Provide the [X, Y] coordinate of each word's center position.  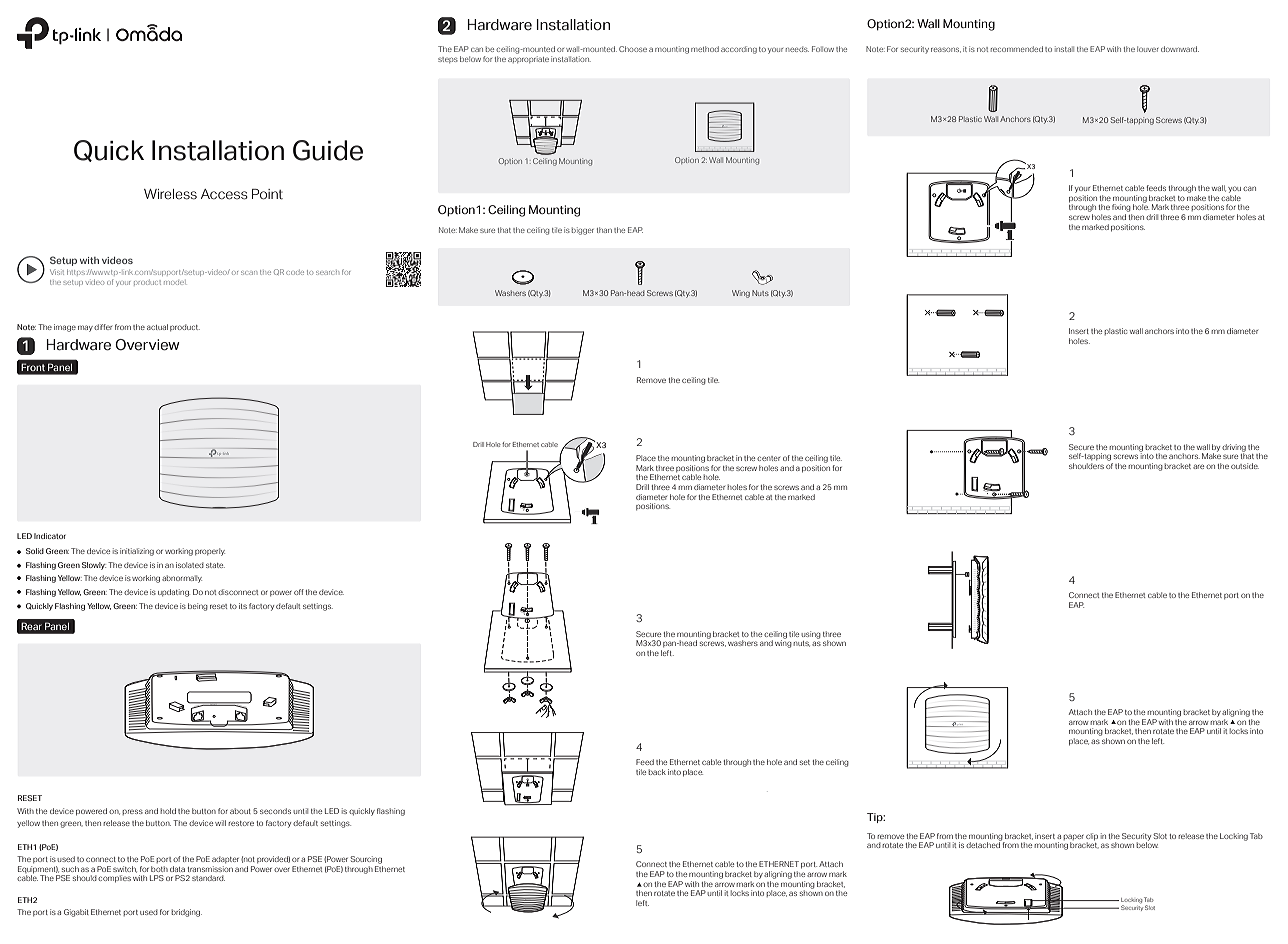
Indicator [50, 536]
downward [1180, 49]
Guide [328, 150]
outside [1245, 466]
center [768, 458]
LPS [157, 878]
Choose [633, 49]
